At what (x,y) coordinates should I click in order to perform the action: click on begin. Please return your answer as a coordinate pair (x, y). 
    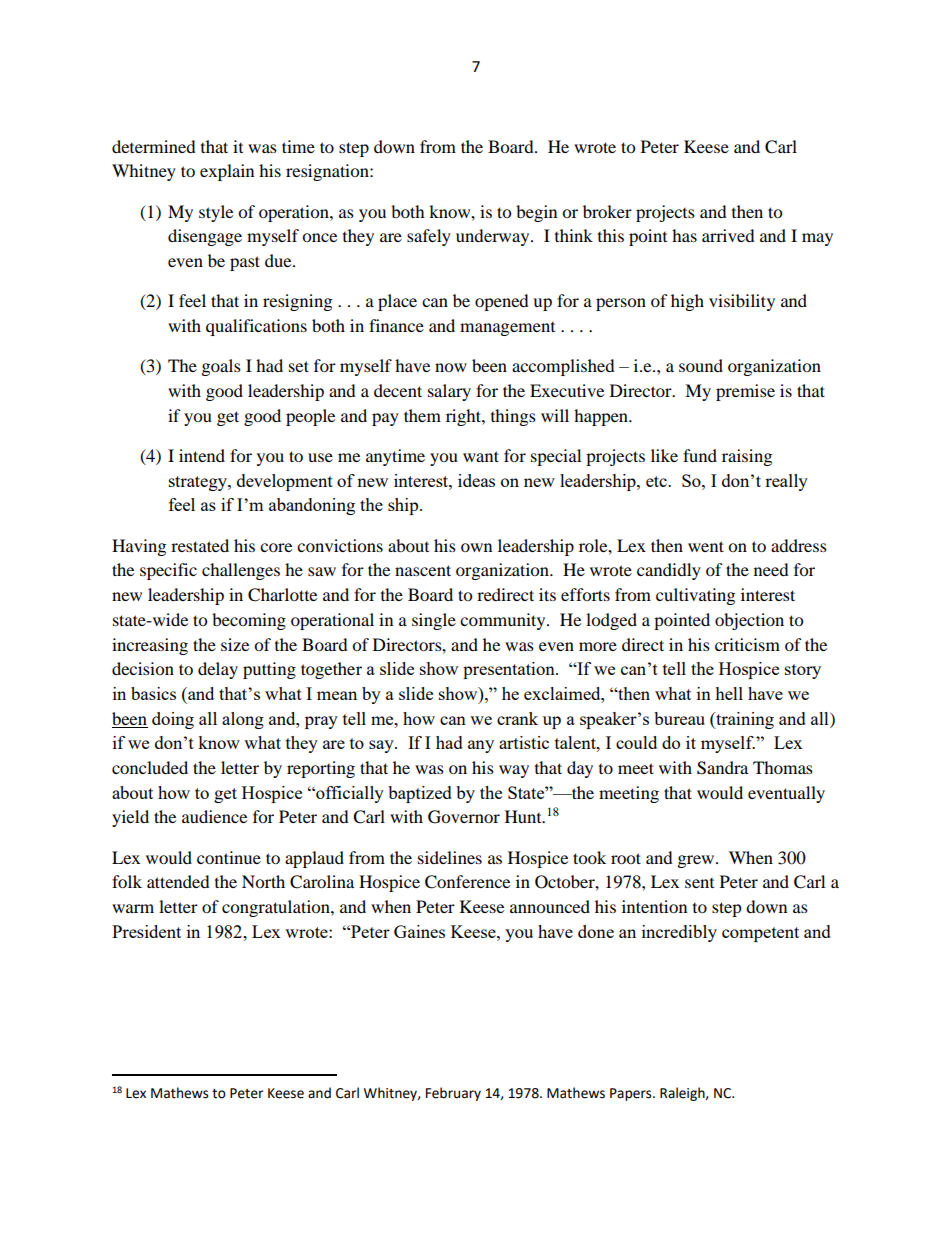
    Looking at the image, I should click on (536, 213).
